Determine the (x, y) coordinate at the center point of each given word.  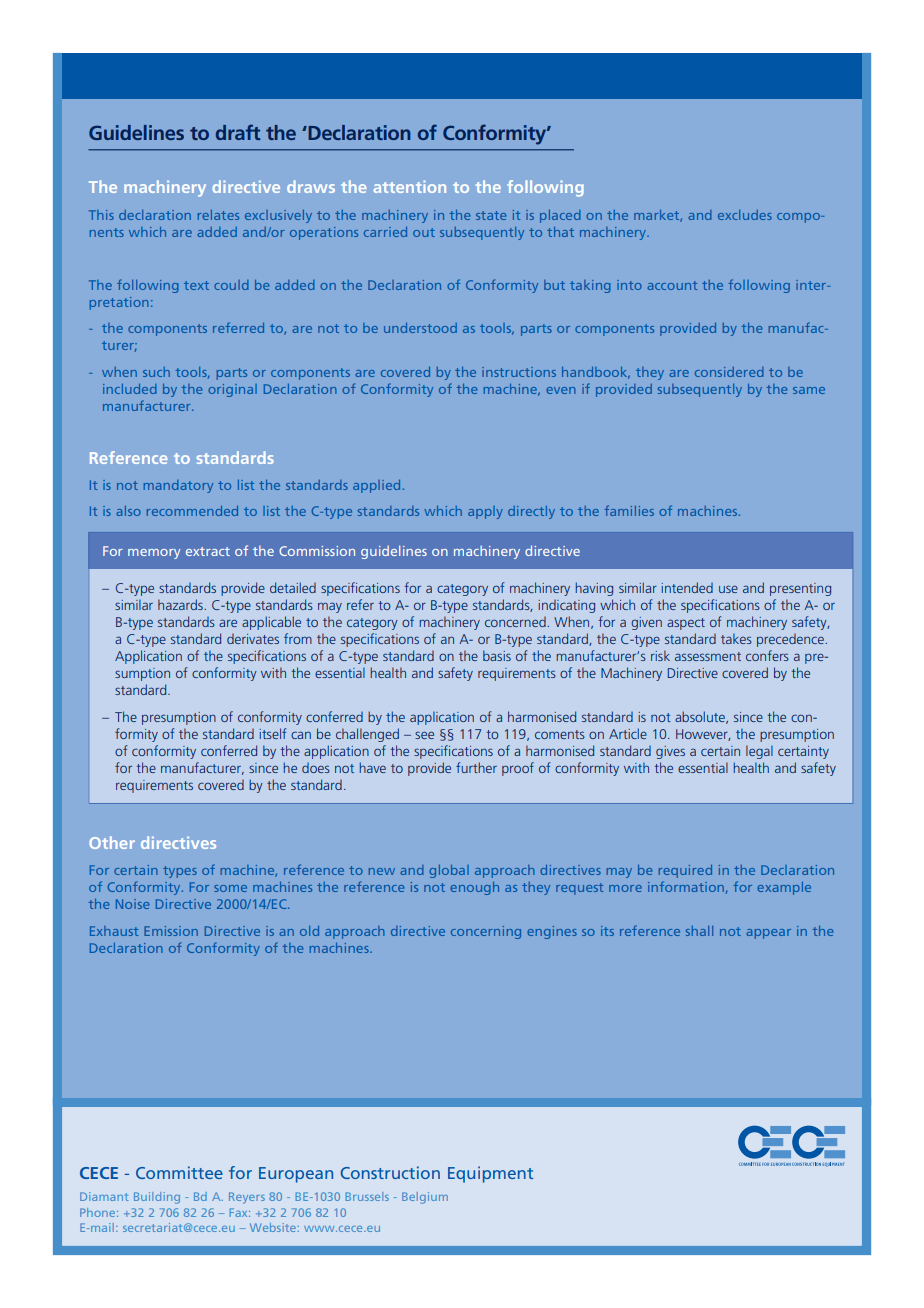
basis (497, 655)
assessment (708, 656)
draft (238, 132)
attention (410, 186)
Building (157, 1198)
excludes (745, 215)
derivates (253, 639)
